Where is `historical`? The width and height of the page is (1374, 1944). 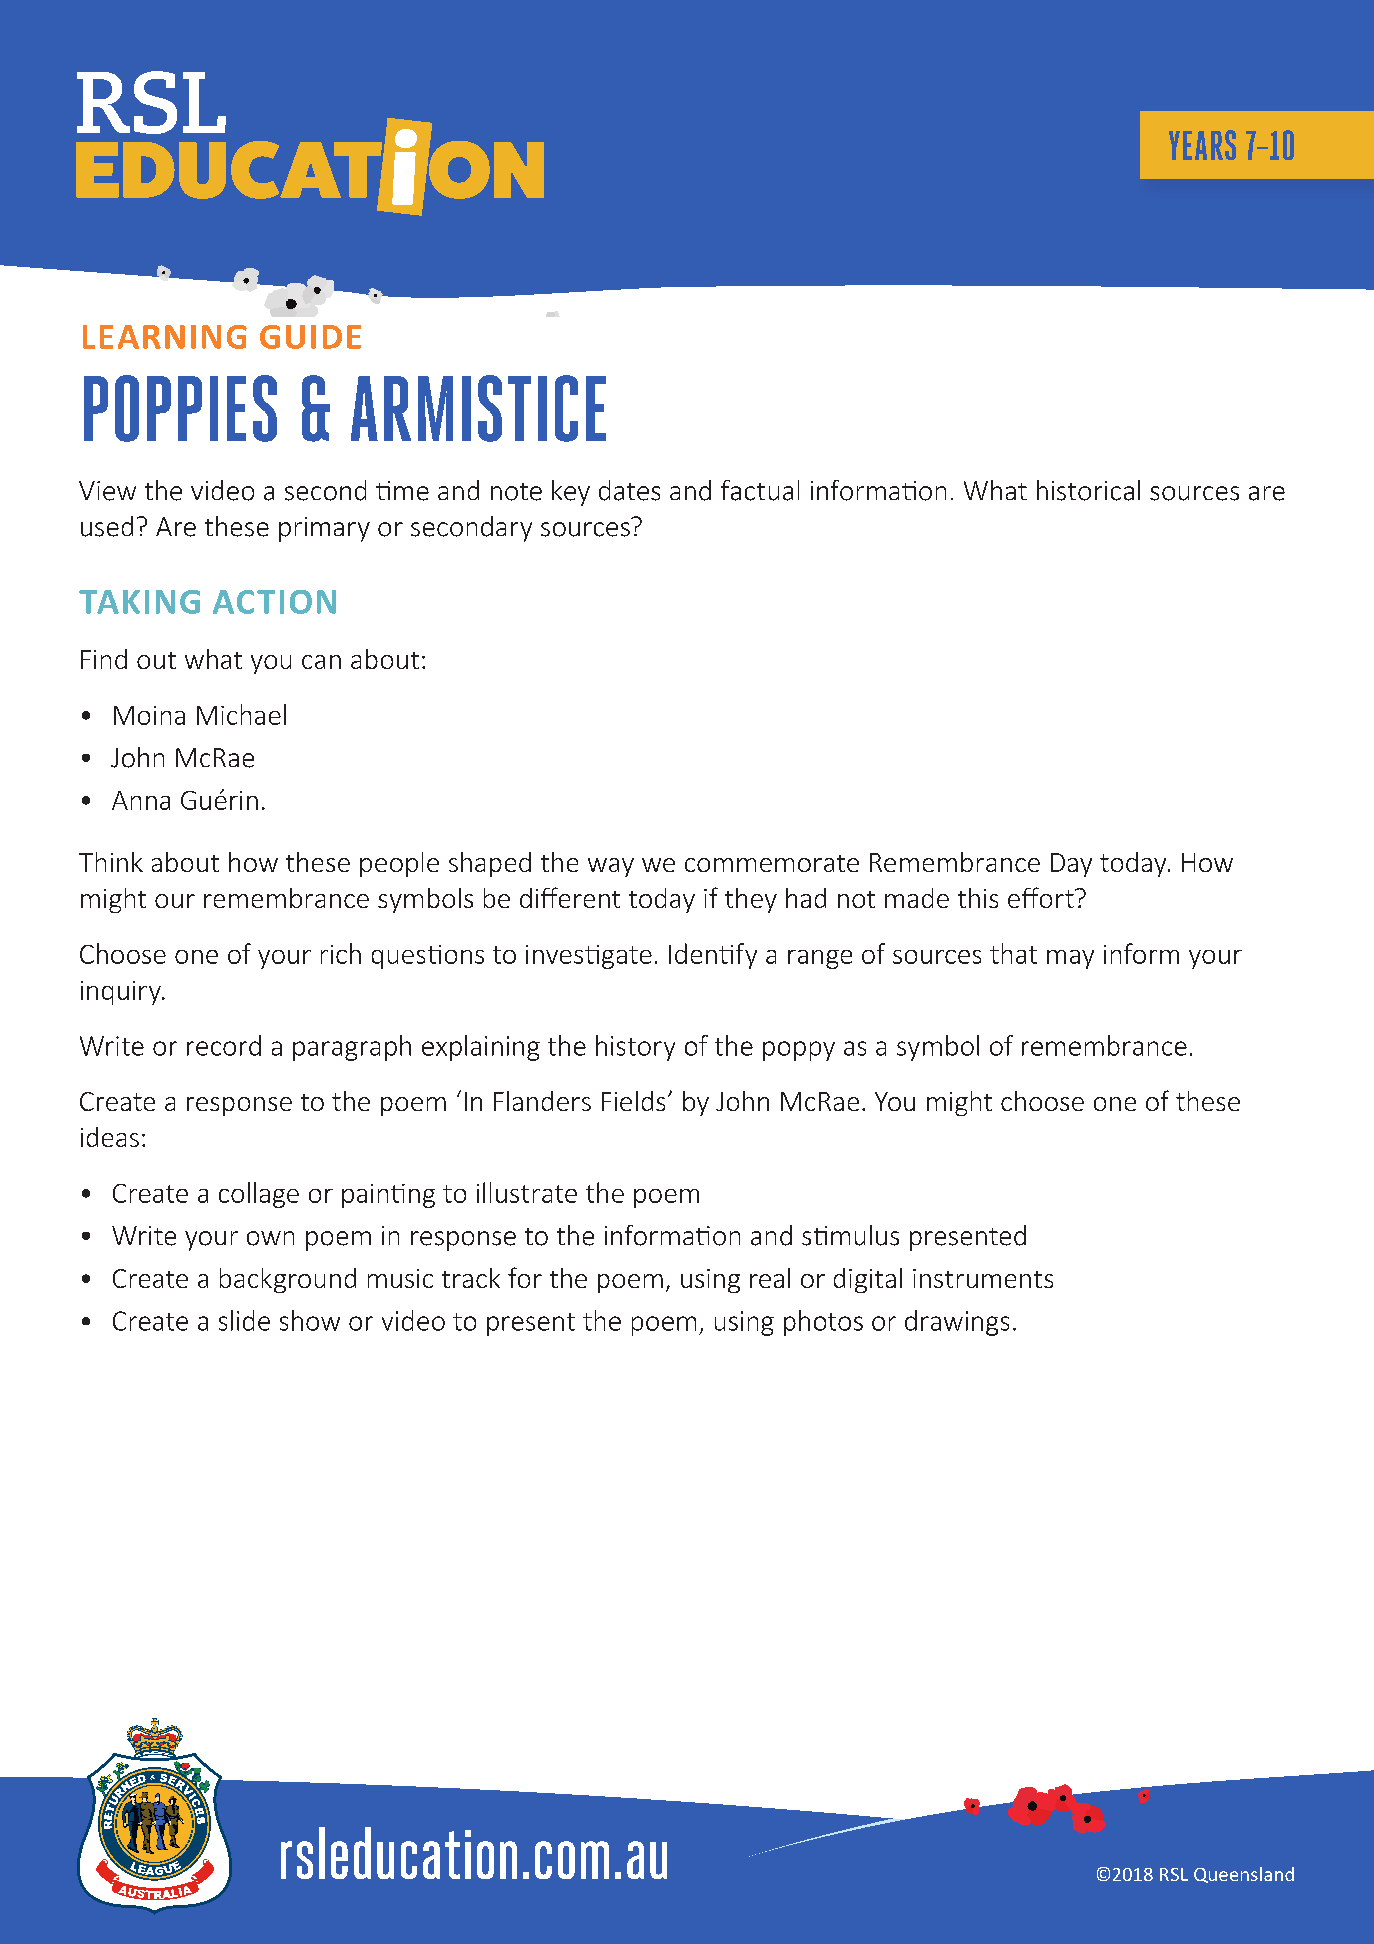 historical is located at coordinates (1088, 490).
